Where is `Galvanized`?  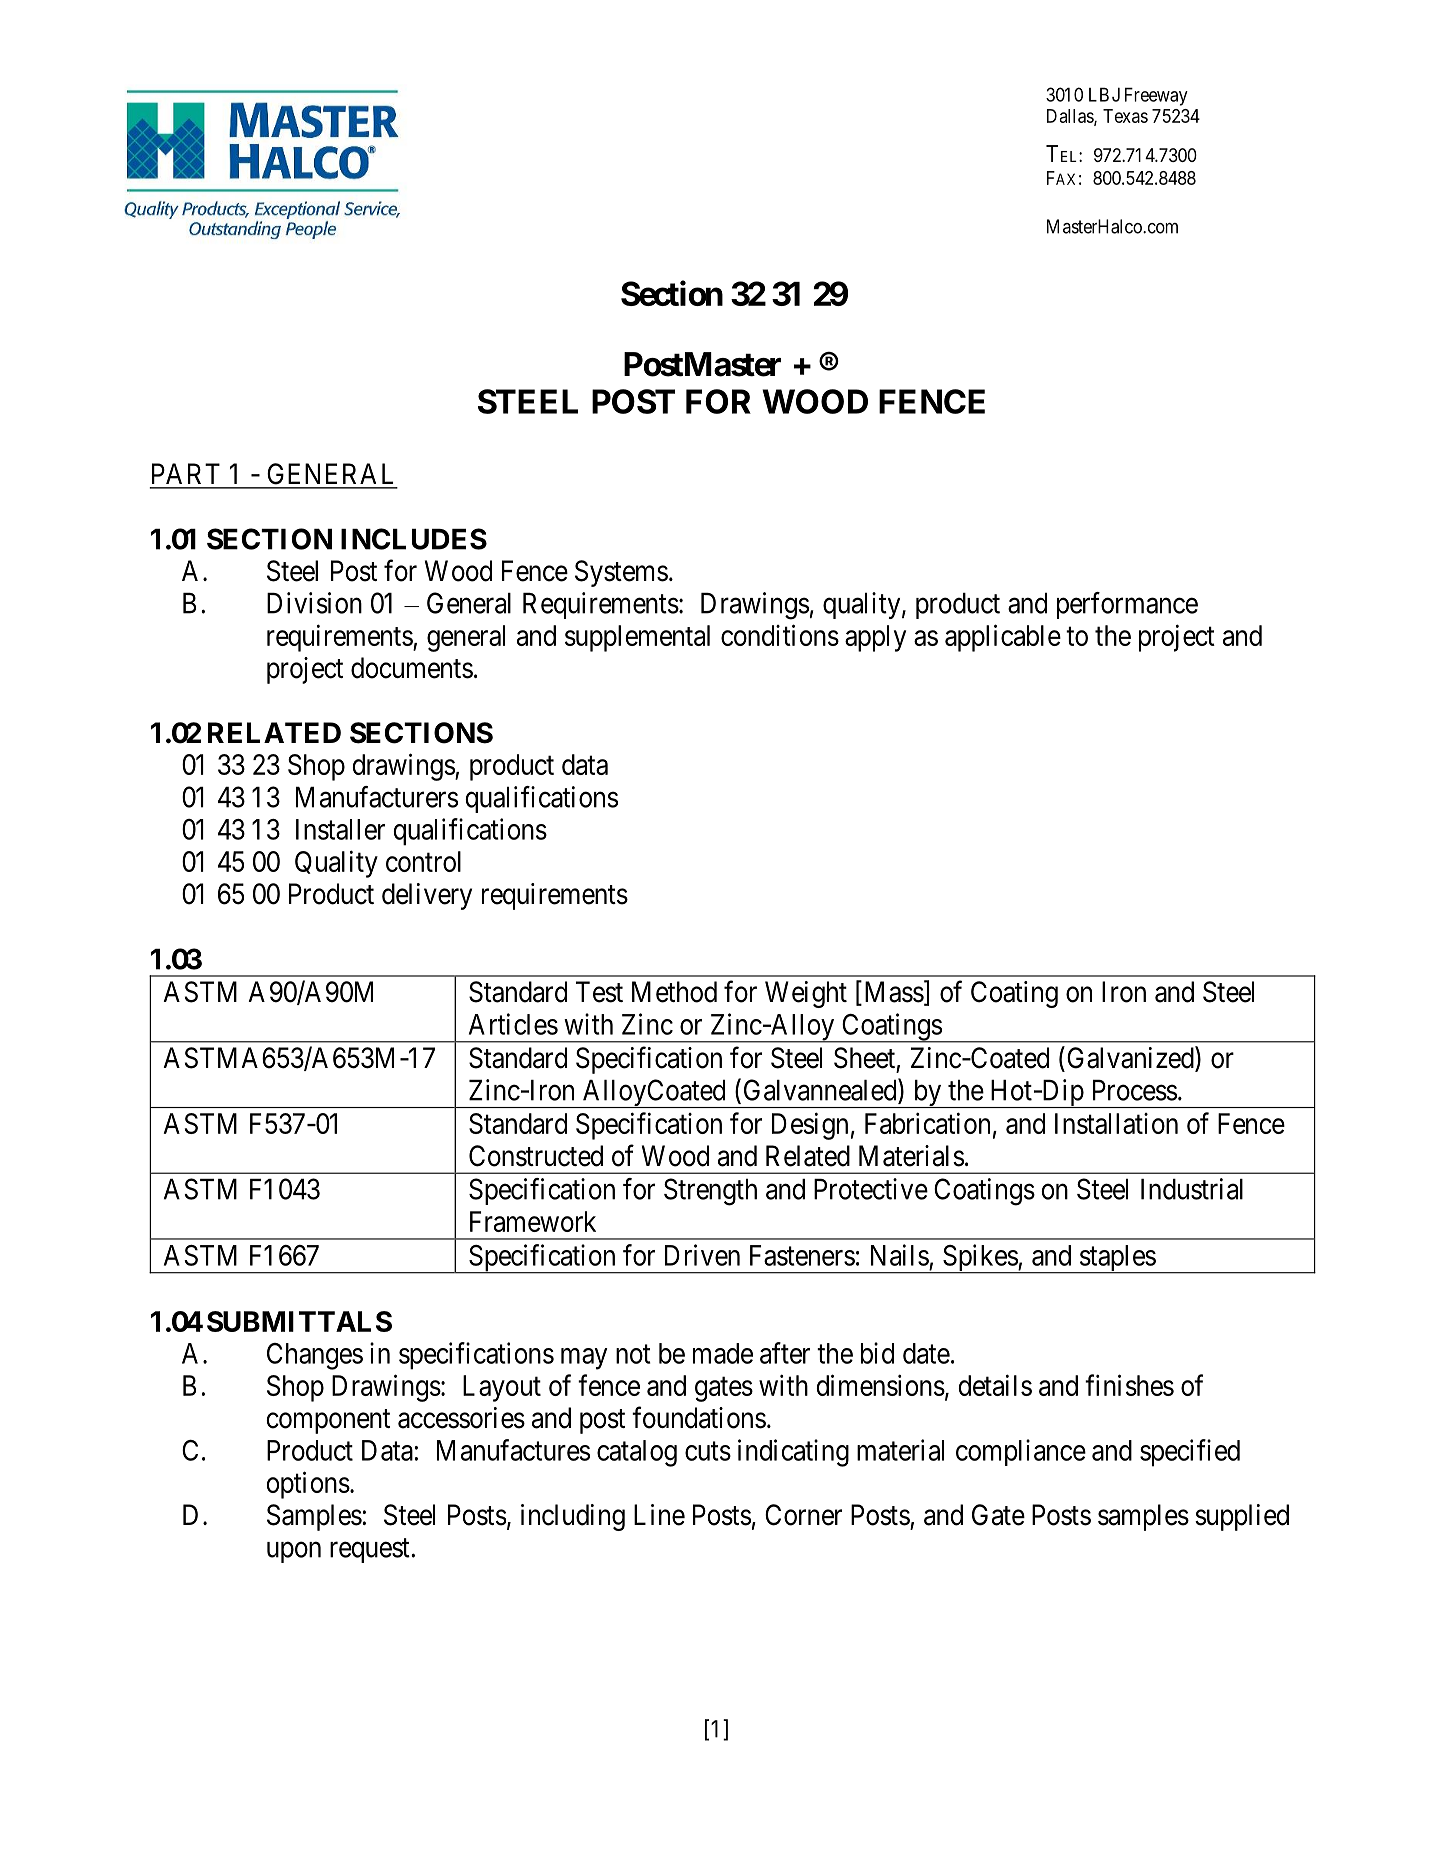 Galvanized is located at coordinates (1131, 1058).
